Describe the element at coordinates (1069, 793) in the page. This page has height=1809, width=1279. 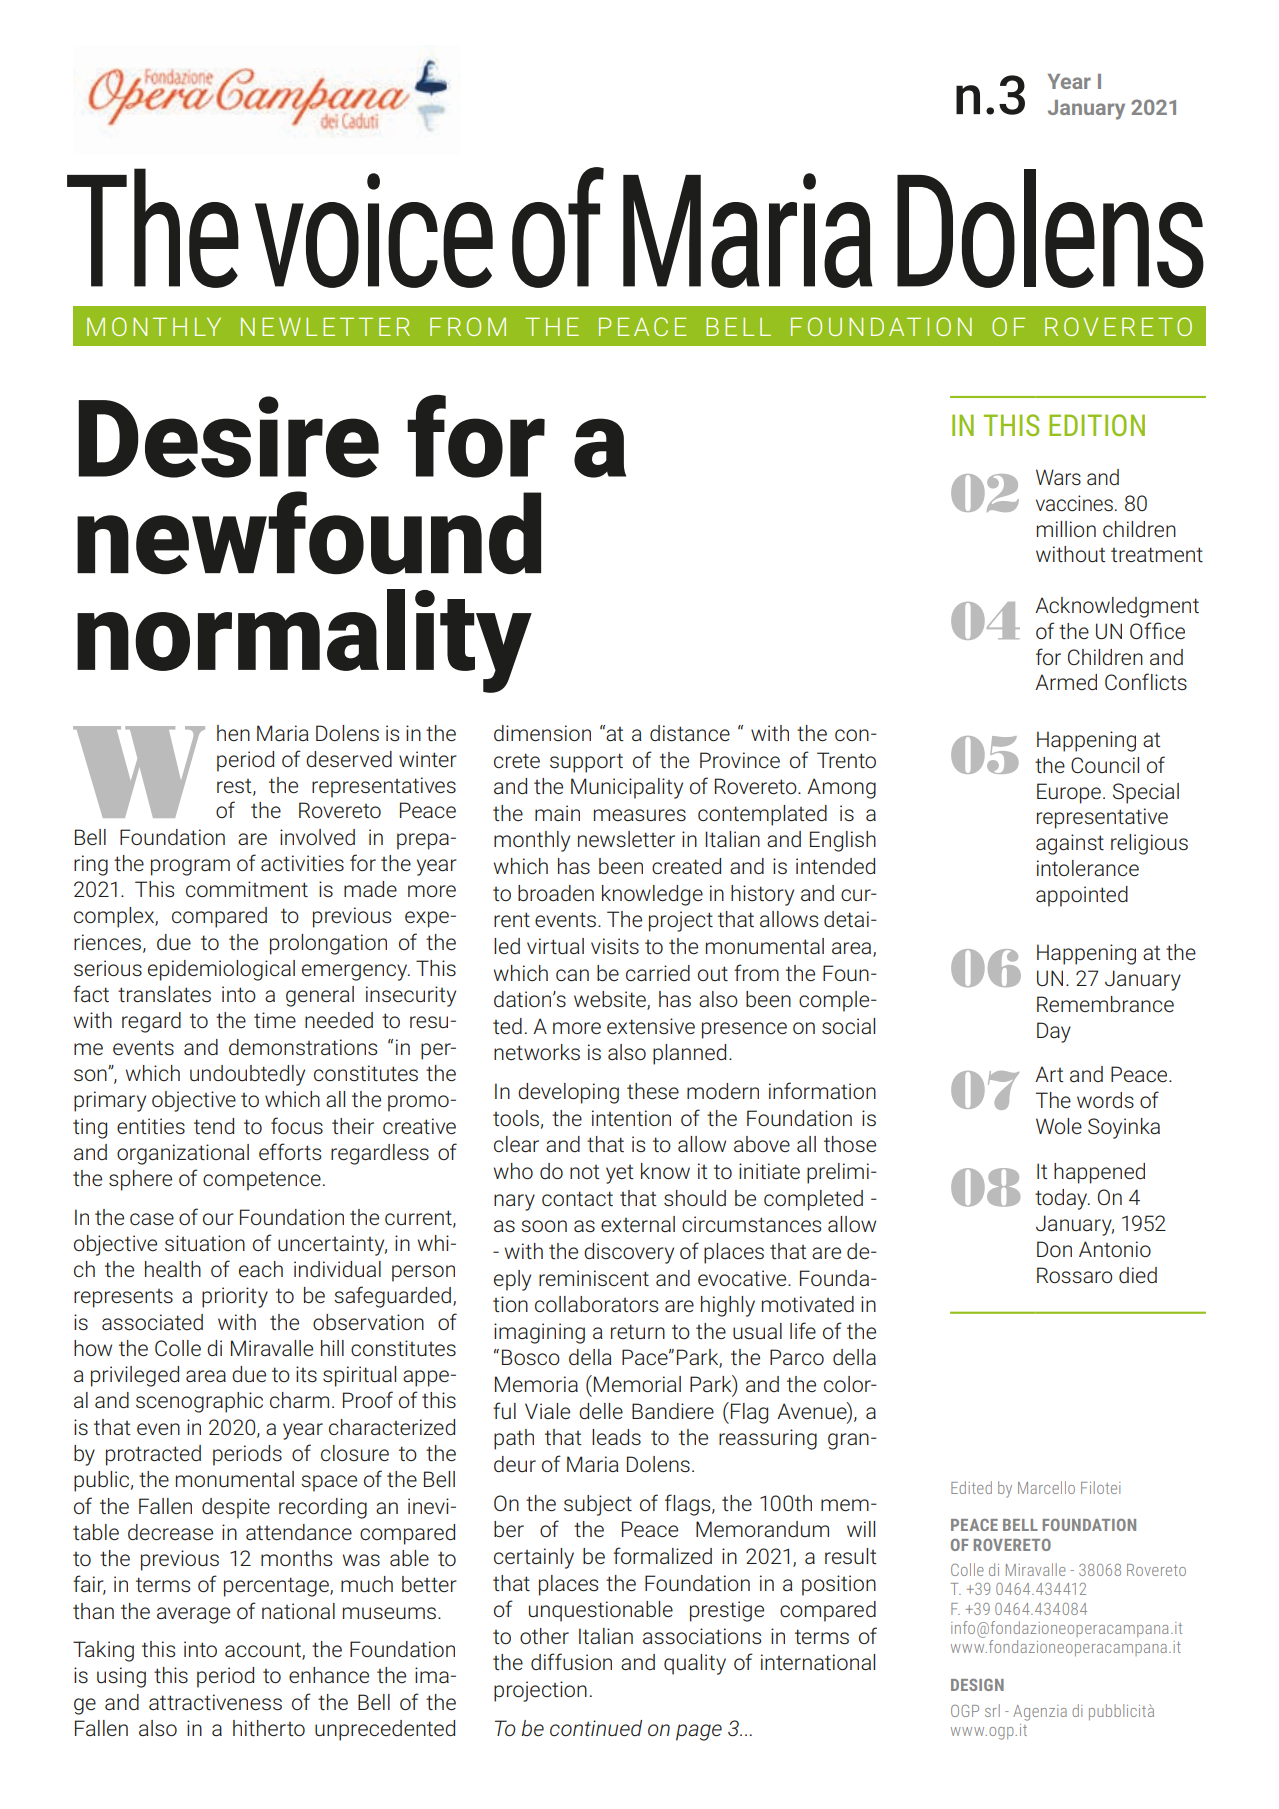
I see `Europe` at that location.
